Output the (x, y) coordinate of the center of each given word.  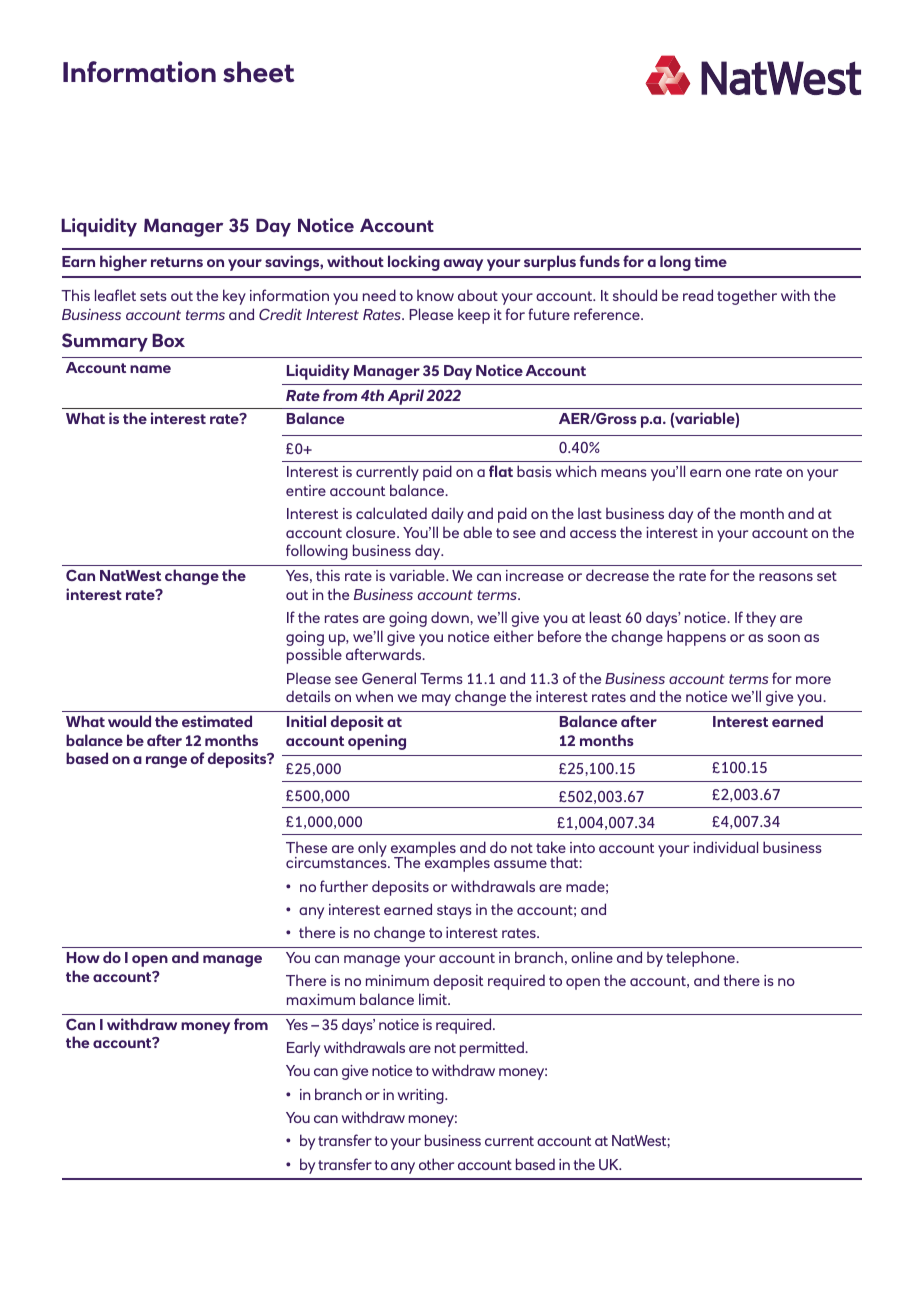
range (166, 762)
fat (501, 471)
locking (414, 263)
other (436, 1164)
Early (303, 1049)
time (710, 261)
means (624, 473)
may (436, 700)
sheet (258, 72)
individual (725, 847)
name (150, 369)
